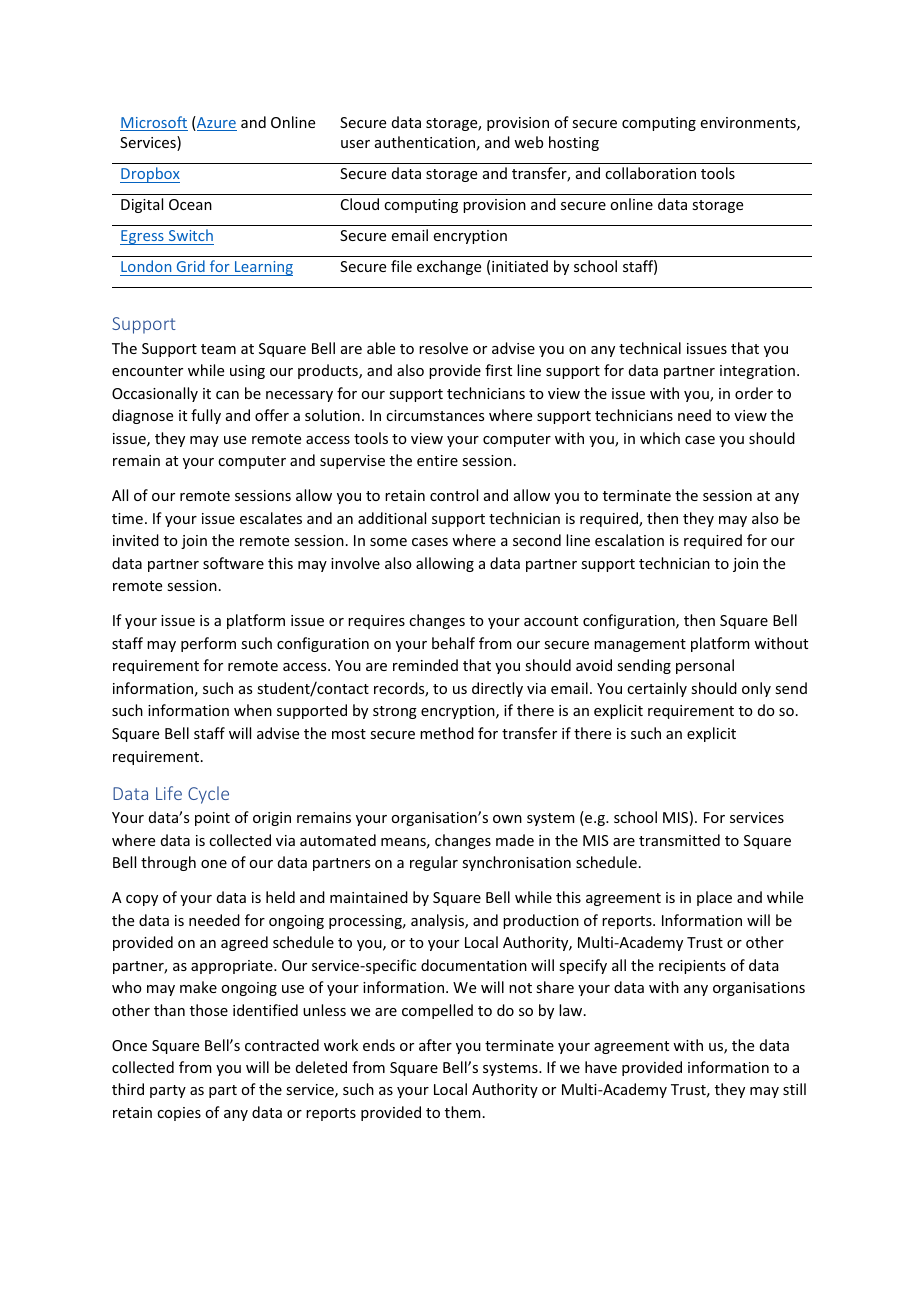 The height and width of the screenshot is (1308, 924). Describe the element at coordinates (463, 1112) in the screenshot. I see `them` at that location.
